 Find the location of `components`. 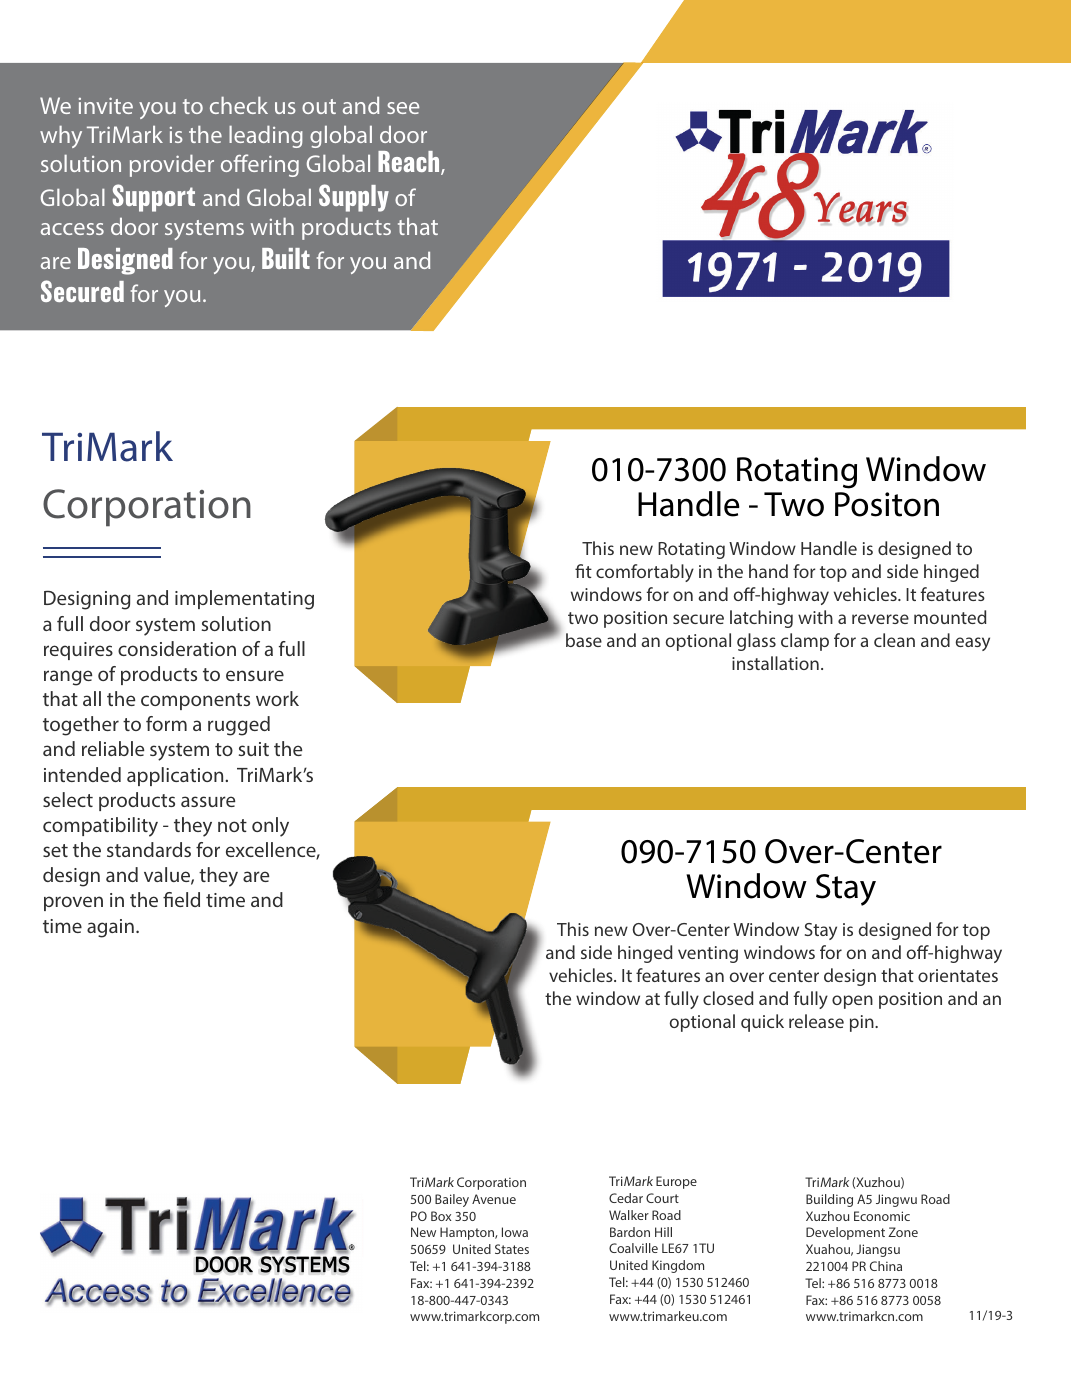

components is located at coordinates (195, 701).
